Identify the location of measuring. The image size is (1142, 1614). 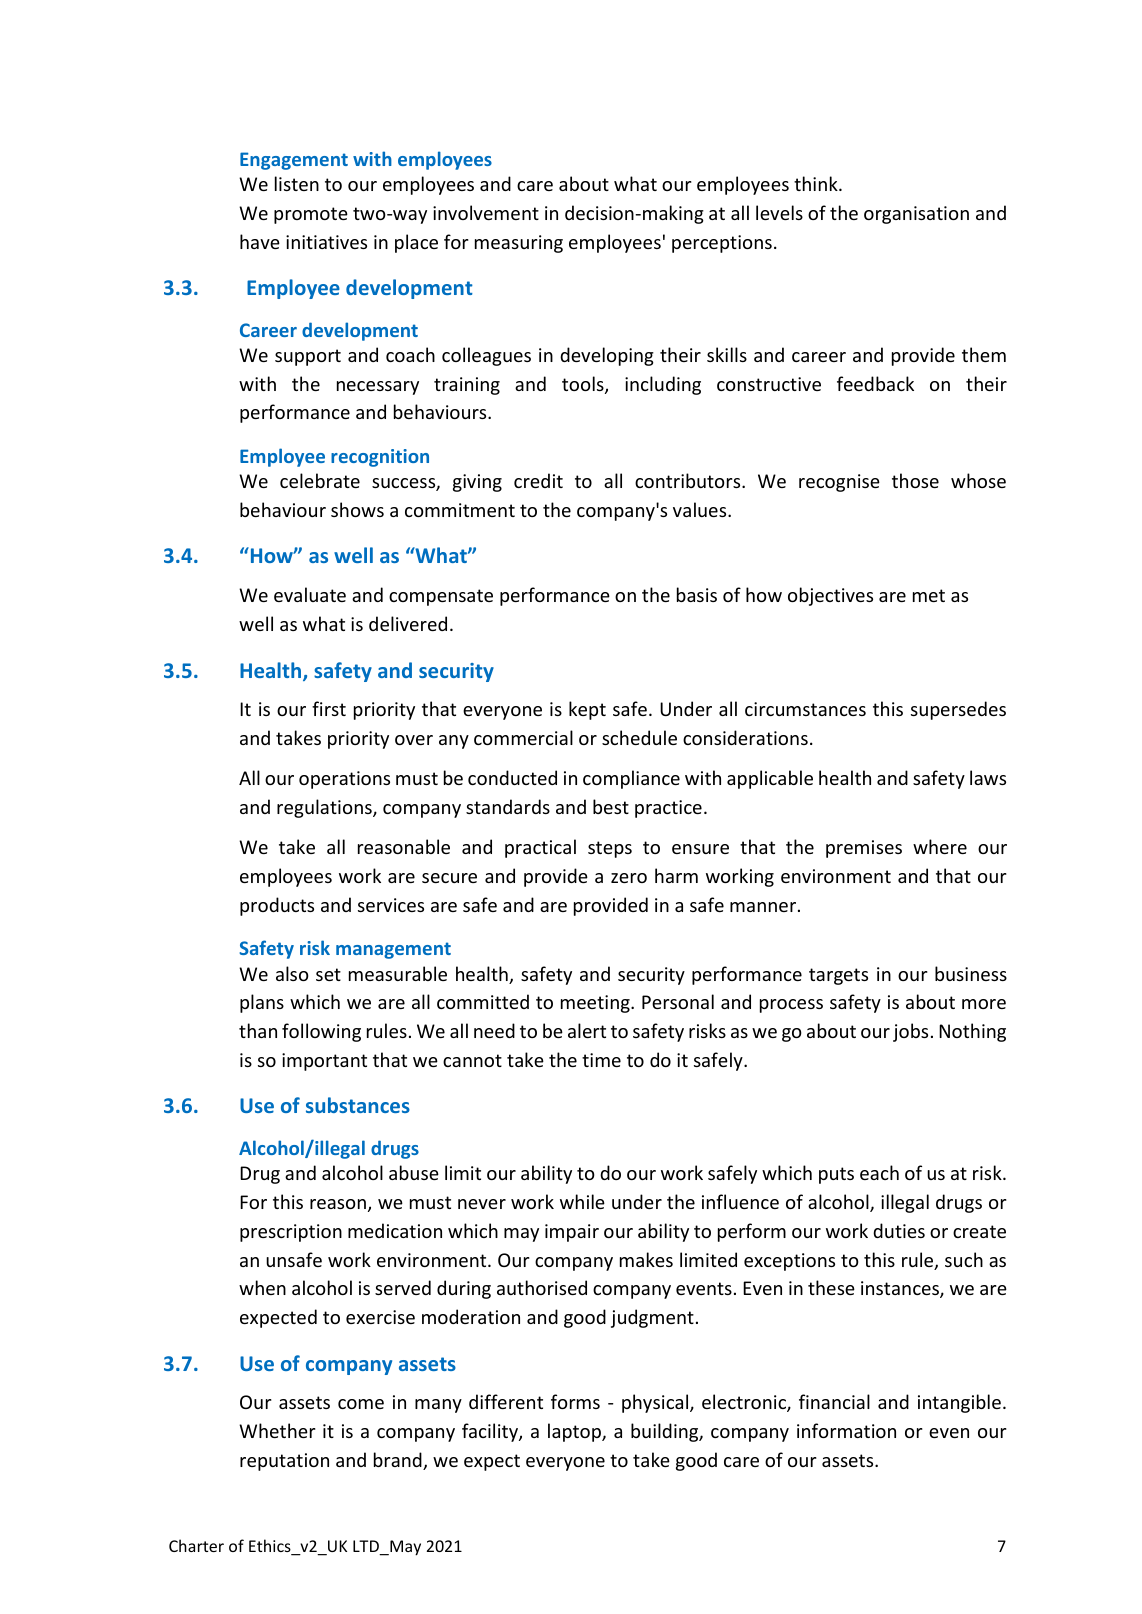
(519, 244).
